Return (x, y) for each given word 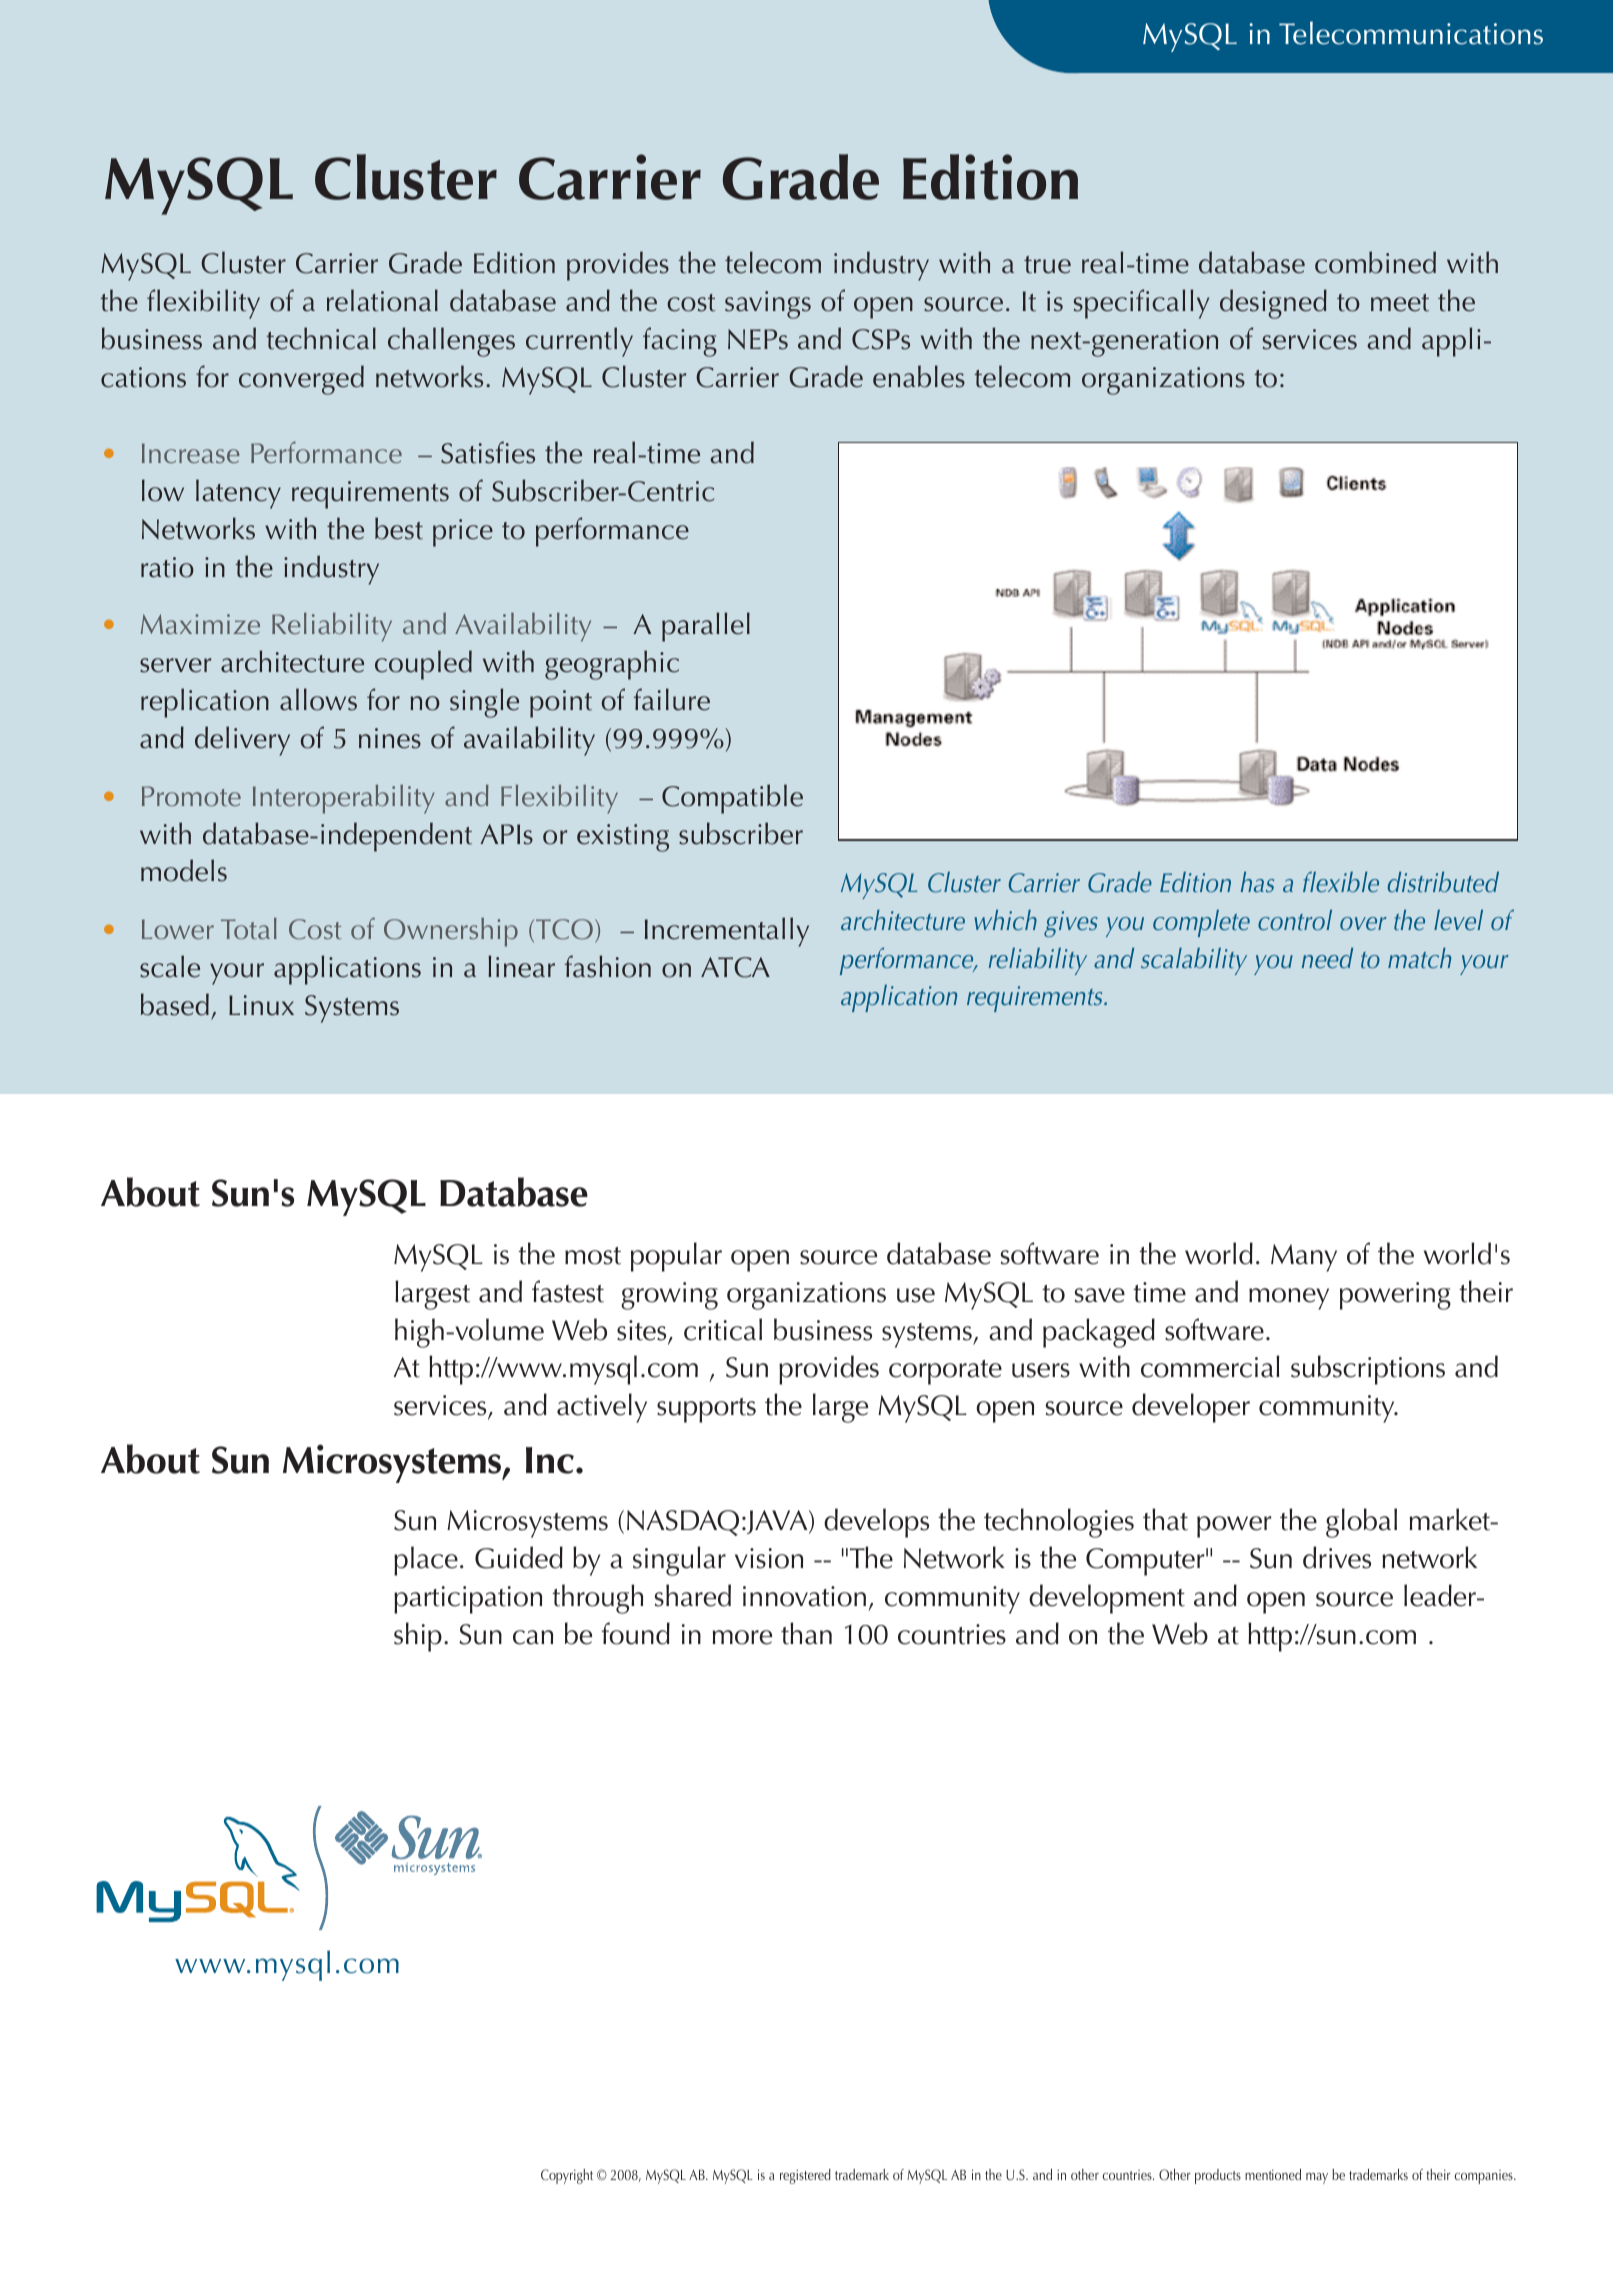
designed (1273, 304)
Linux (261, 1005)
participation (468, 1600)
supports (706, 1410)
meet (1400, 303)
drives (1337, 1557)
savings (768, 305)
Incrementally (727, 932)
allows (318, 699)
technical (321, 338)
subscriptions (1368, 1370)
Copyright (567, 2176)
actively (602, 1408)
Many (1304, 1258)
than (806, 1633)
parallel (706, 627)
